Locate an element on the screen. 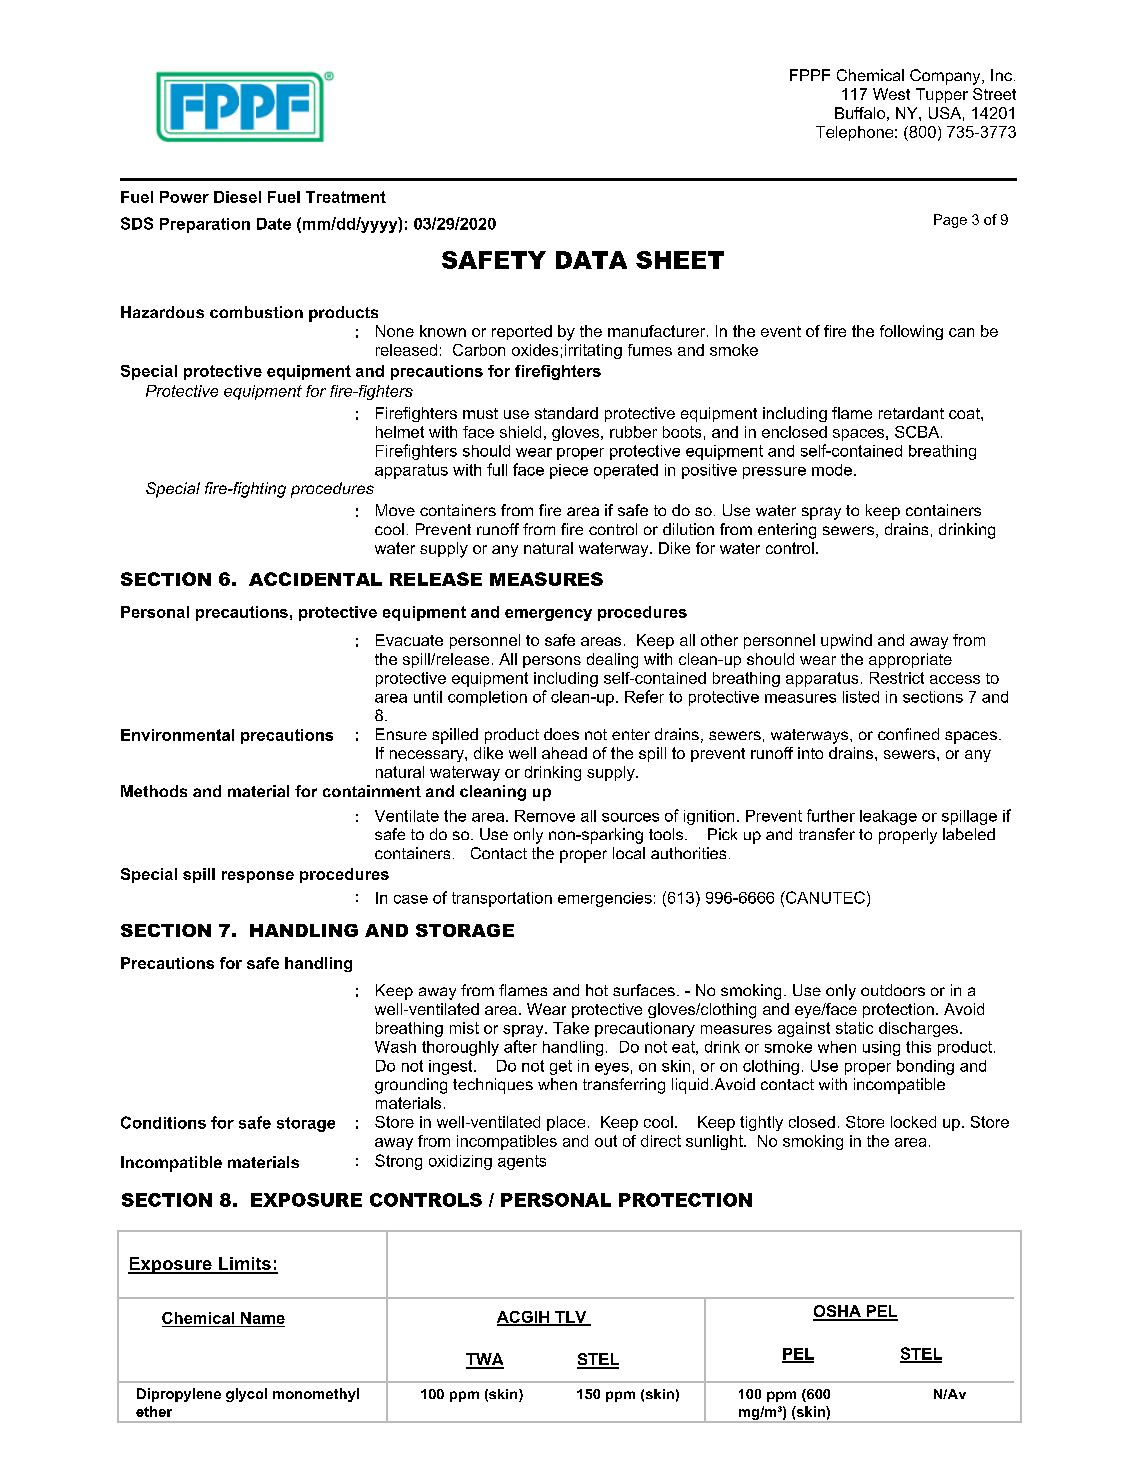  TLV is located at coordinates (571, 1318).
